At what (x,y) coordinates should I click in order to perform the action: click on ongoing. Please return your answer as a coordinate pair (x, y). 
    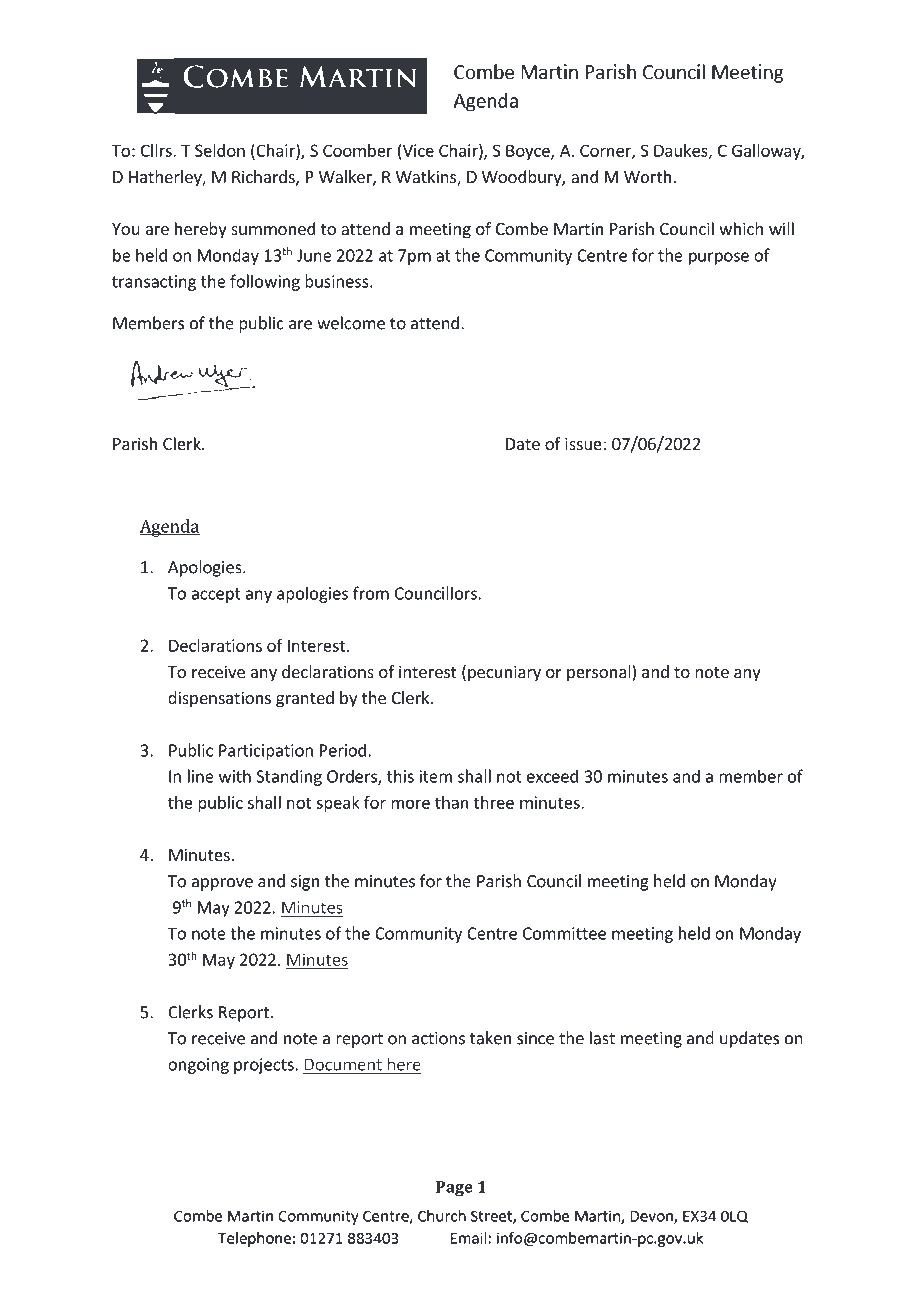
    Looking at the image, I should click on (198, 1066).
